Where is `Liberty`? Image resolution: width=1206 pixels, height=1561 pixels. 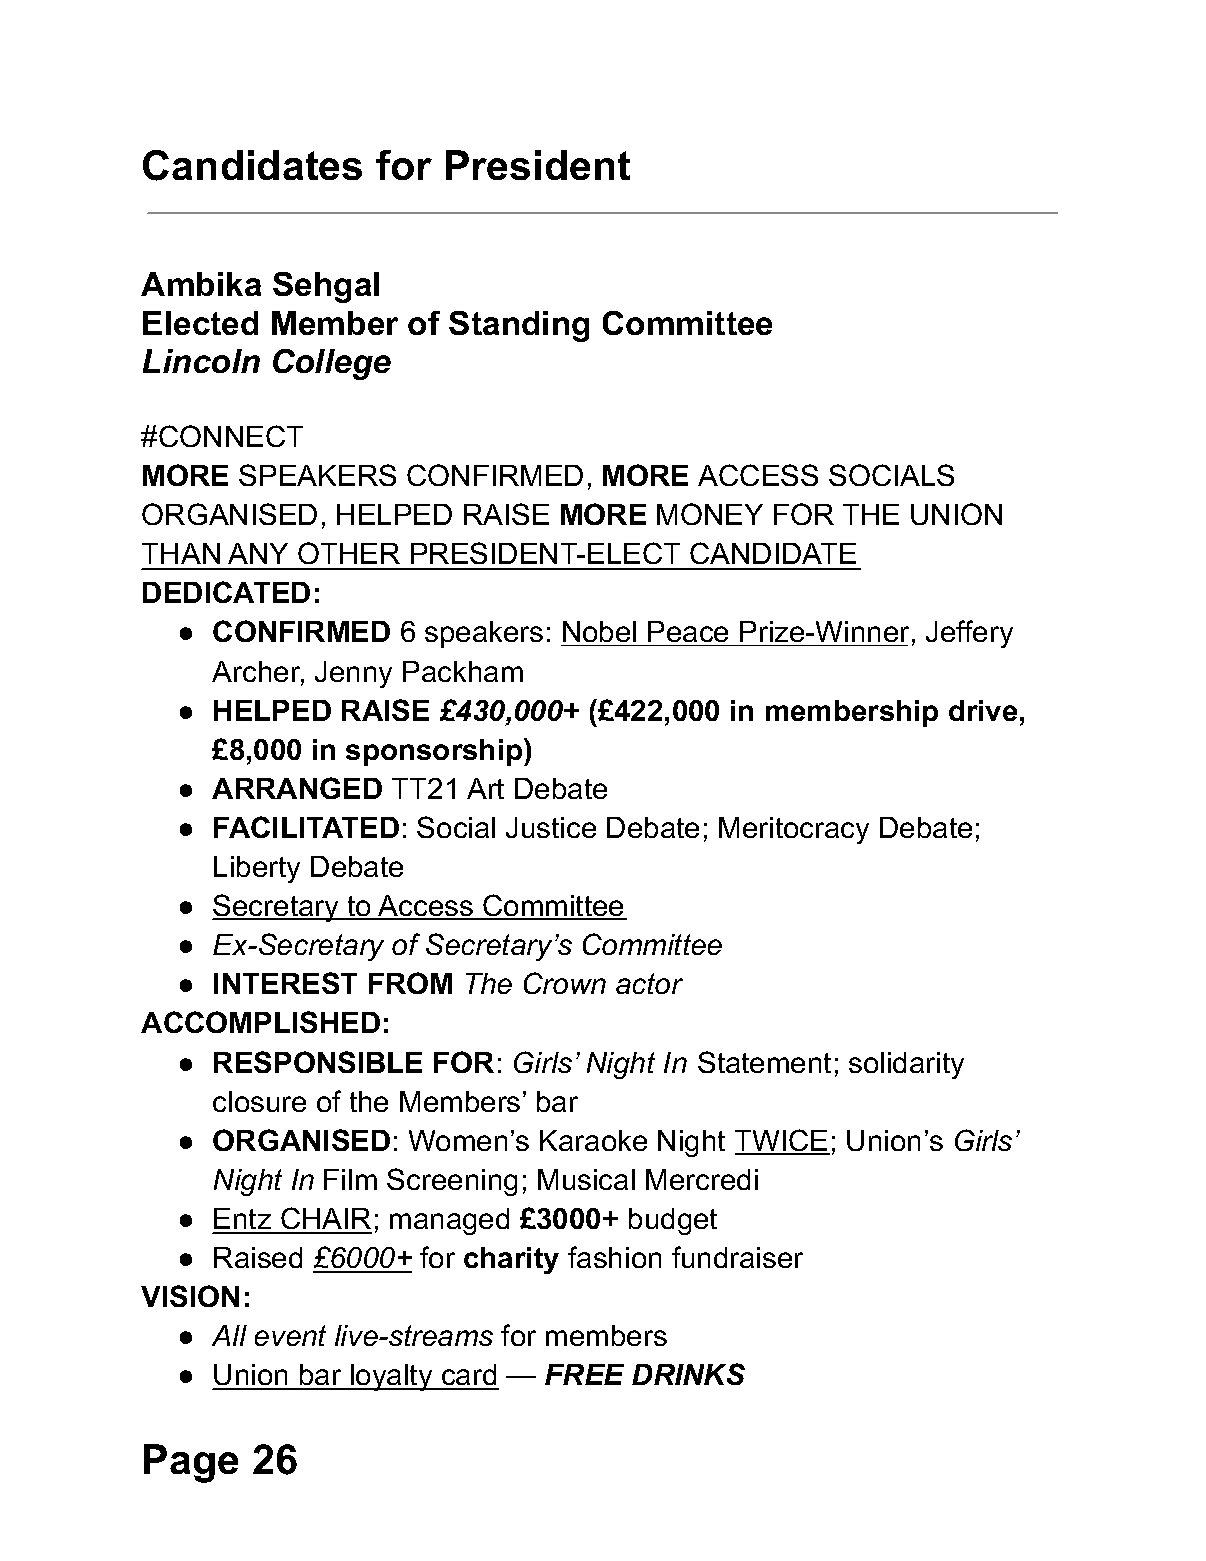 Liberty is located at coordinates (257, 869).
